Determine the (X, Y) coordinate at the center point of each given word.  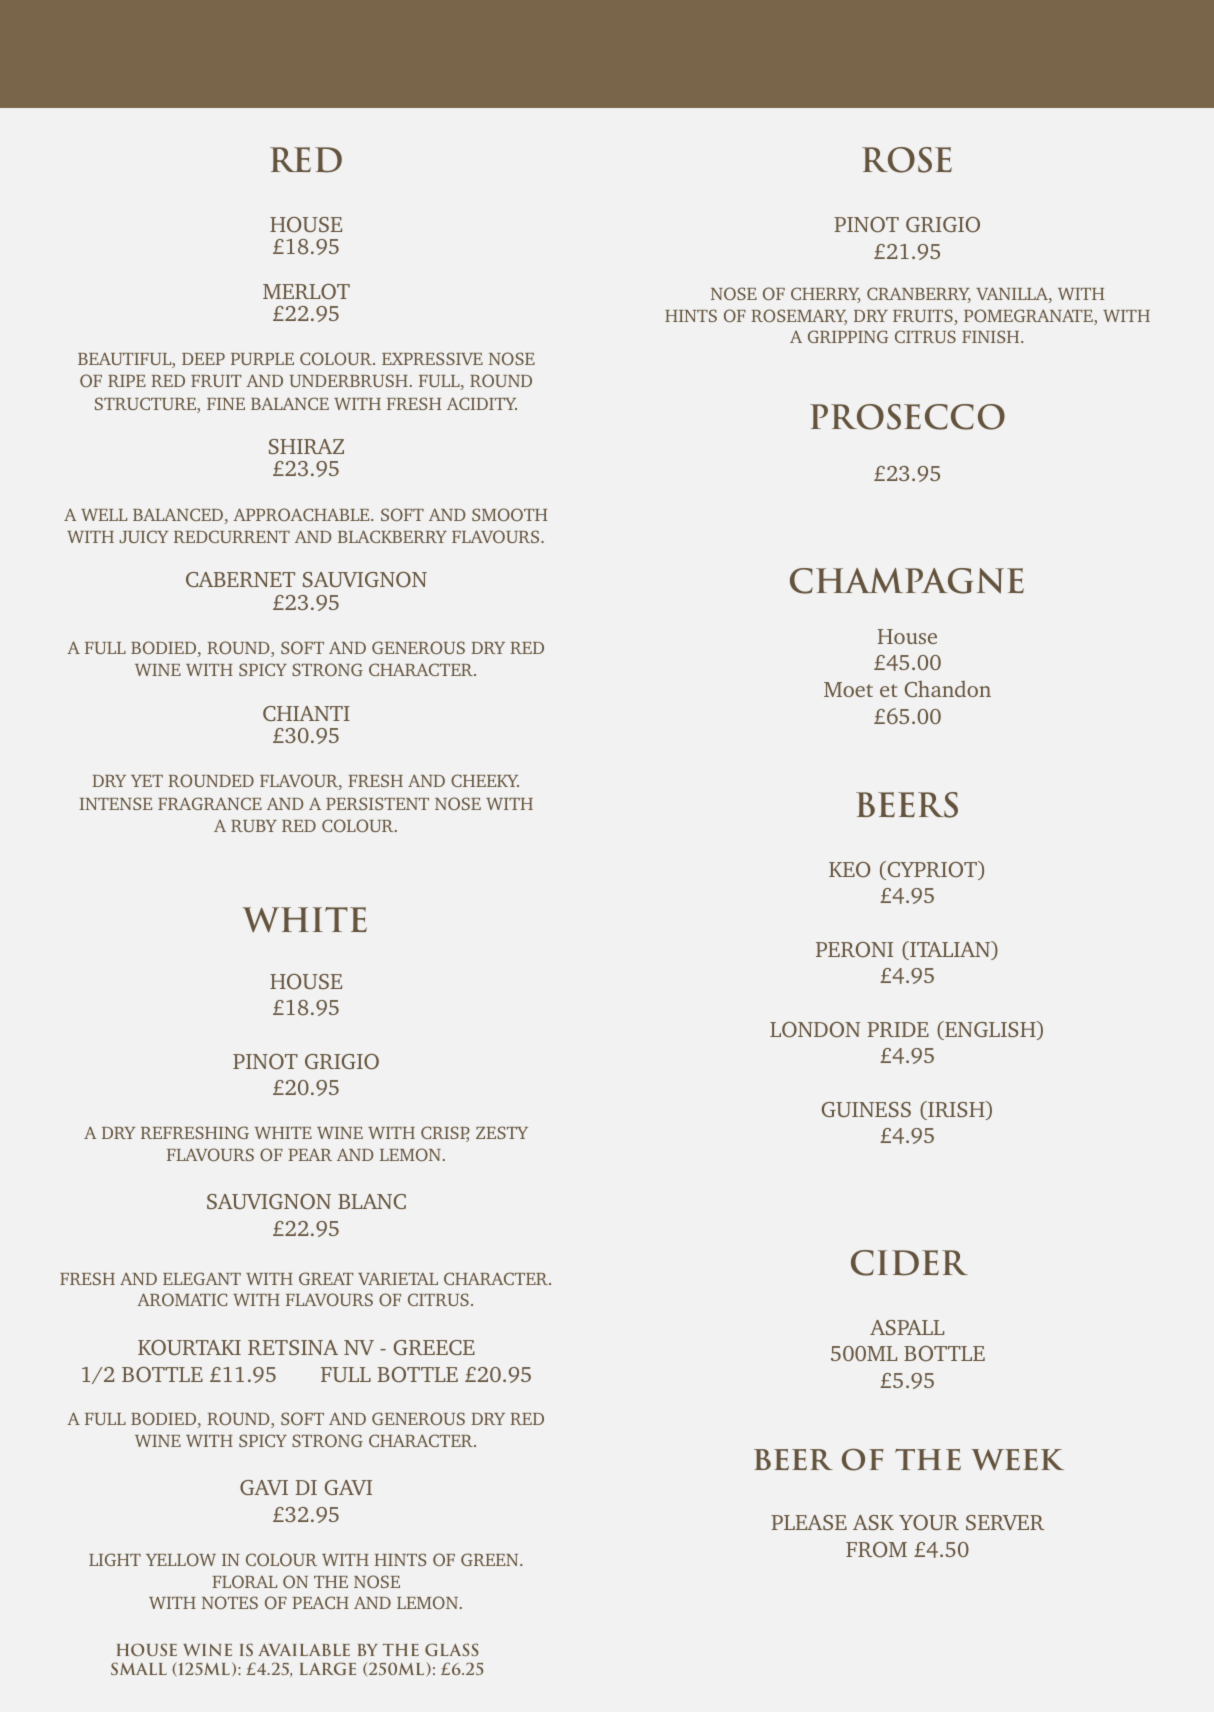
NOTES (230, 1602)
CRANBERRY (919, 295)
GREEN (491, 1559)
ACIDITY (482, 403)
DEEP (203, 359)
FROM (876, 1550)
